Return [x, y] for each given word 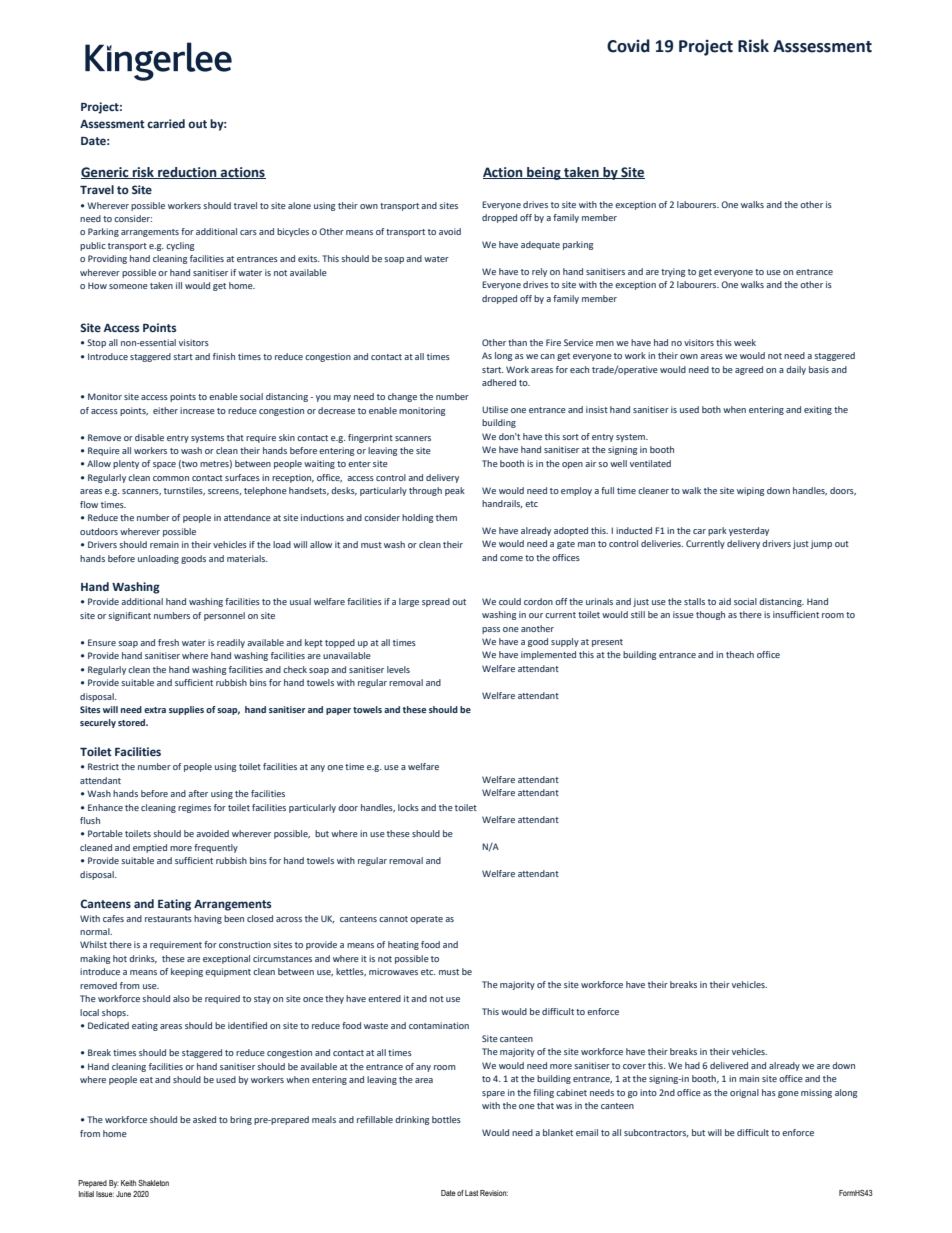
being [544, 173]
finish [224, 356]
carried [166, 123]
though [710, 615]
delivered [729, 1065]
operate [426, 920]
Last [471, 1193]
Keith [128, 1183]
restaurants [168, 919]
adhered [499, 382]
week [745, 342]
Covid [628, 46]
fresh [168, 642]
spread [436, 602]
